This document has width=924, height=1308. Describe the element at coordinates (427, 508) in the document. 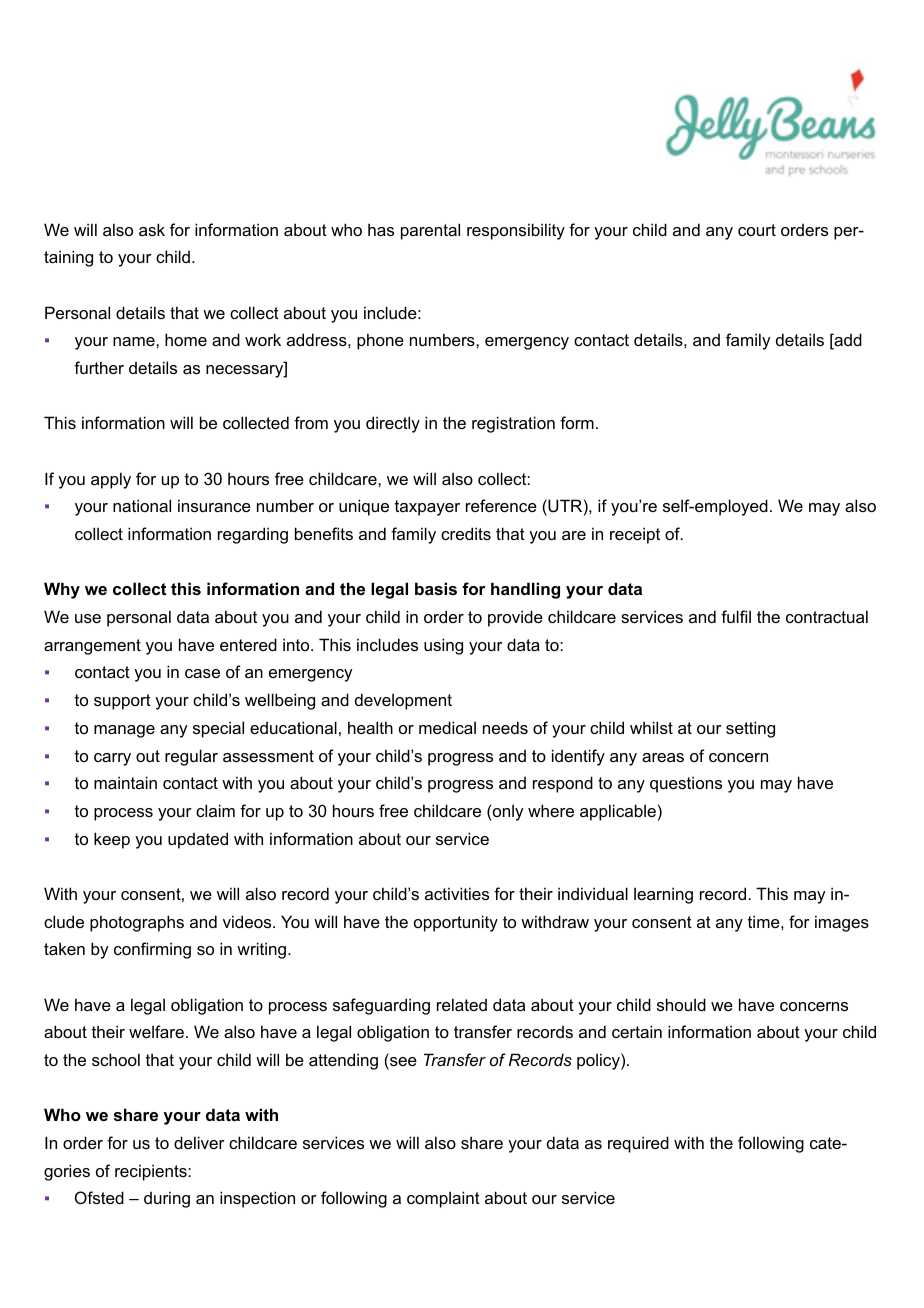

I see `taxpayer` at that location.
